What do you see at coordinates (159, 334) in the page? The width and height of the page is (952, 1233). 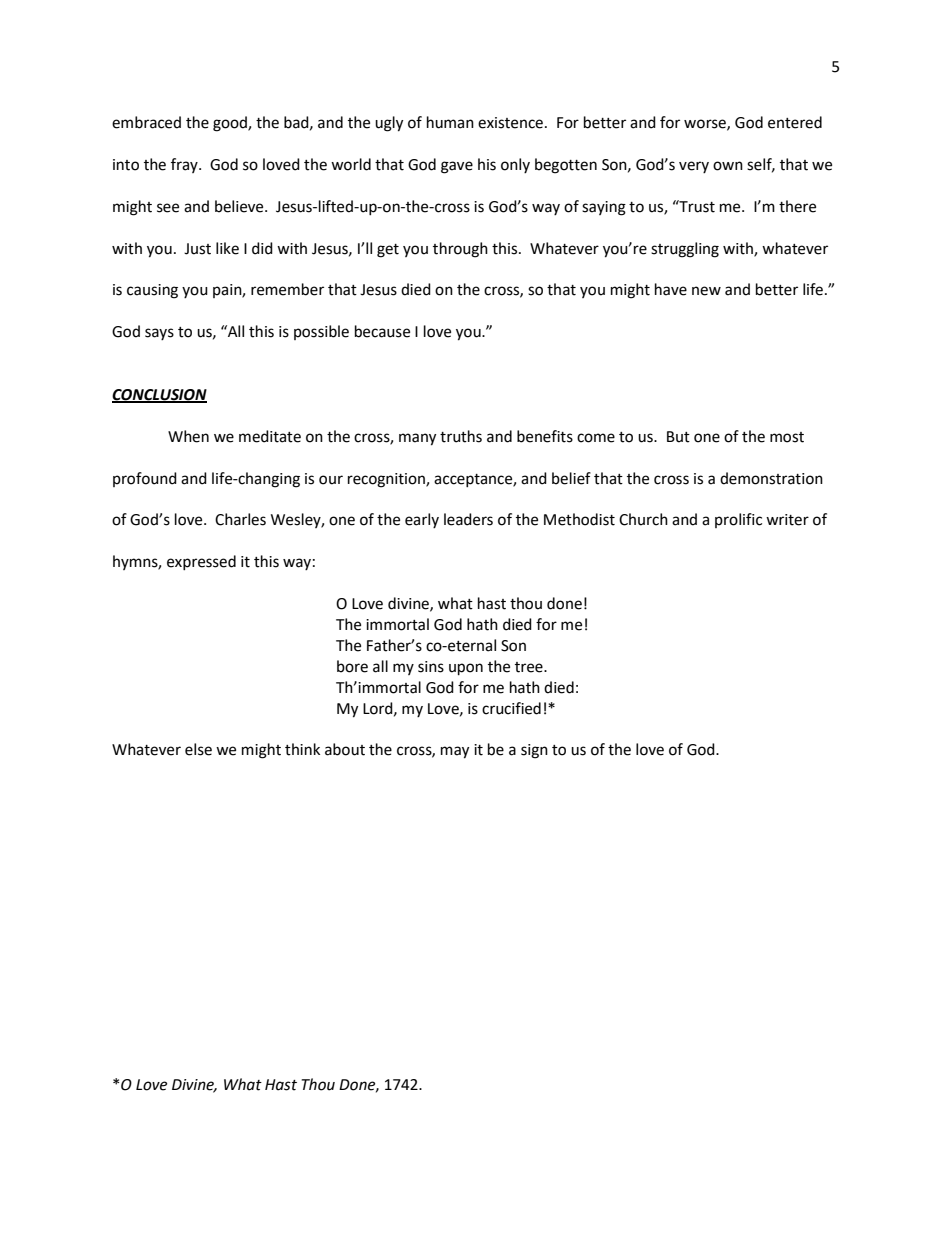 I see `says` at bounding box center [159, 334].
